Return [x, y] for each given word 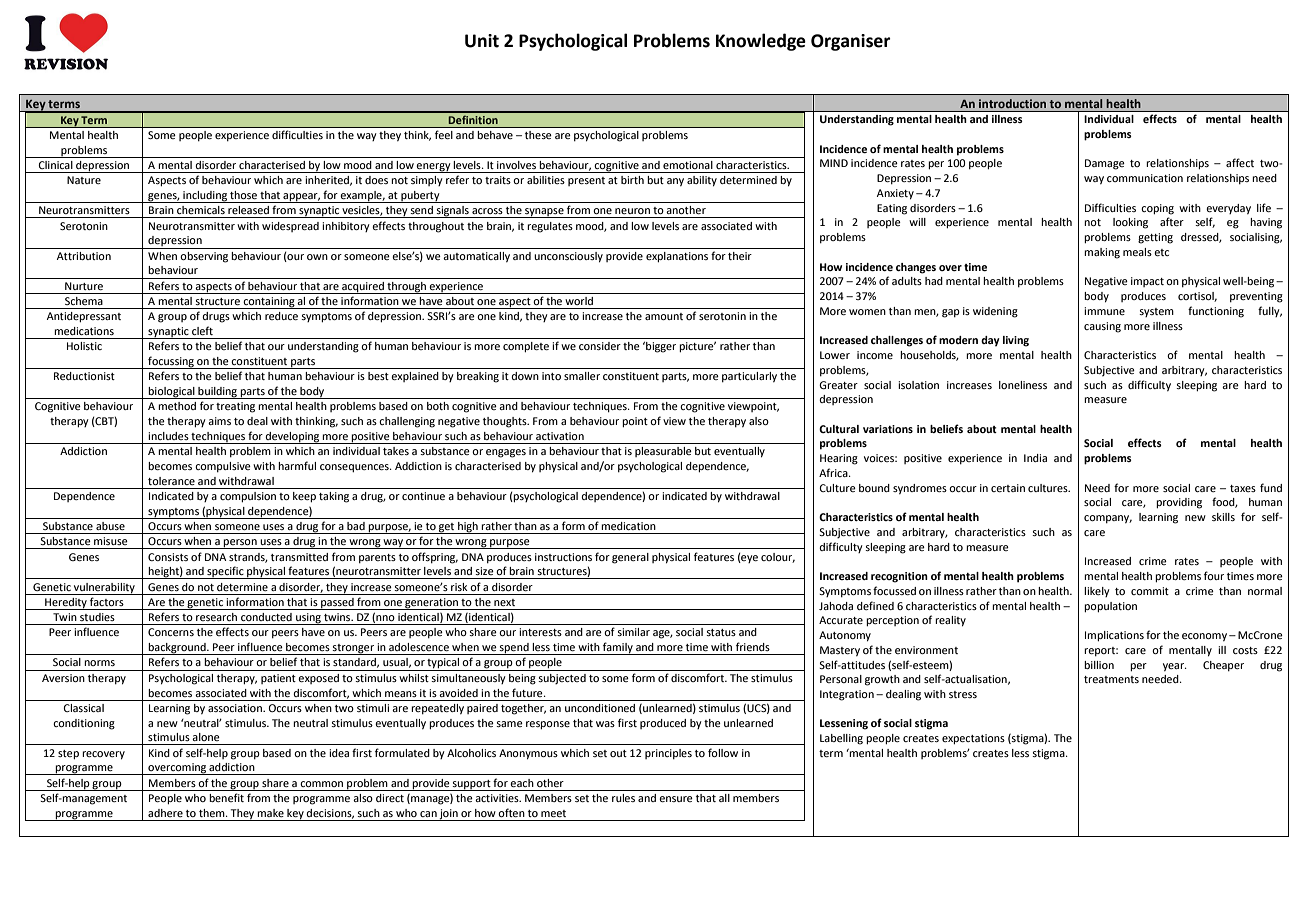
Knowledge [761, 42]
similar [633, 632]
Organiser [851, 42]
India [1035, 458]
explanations [677, 257]
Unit [482, 41]
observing [204, 257]
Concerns [171, 632]
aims [219, 421]
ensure [676, 799]
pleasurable [663, 452]
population [1110, 607]
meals [1137, 252]
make [270, 813]
